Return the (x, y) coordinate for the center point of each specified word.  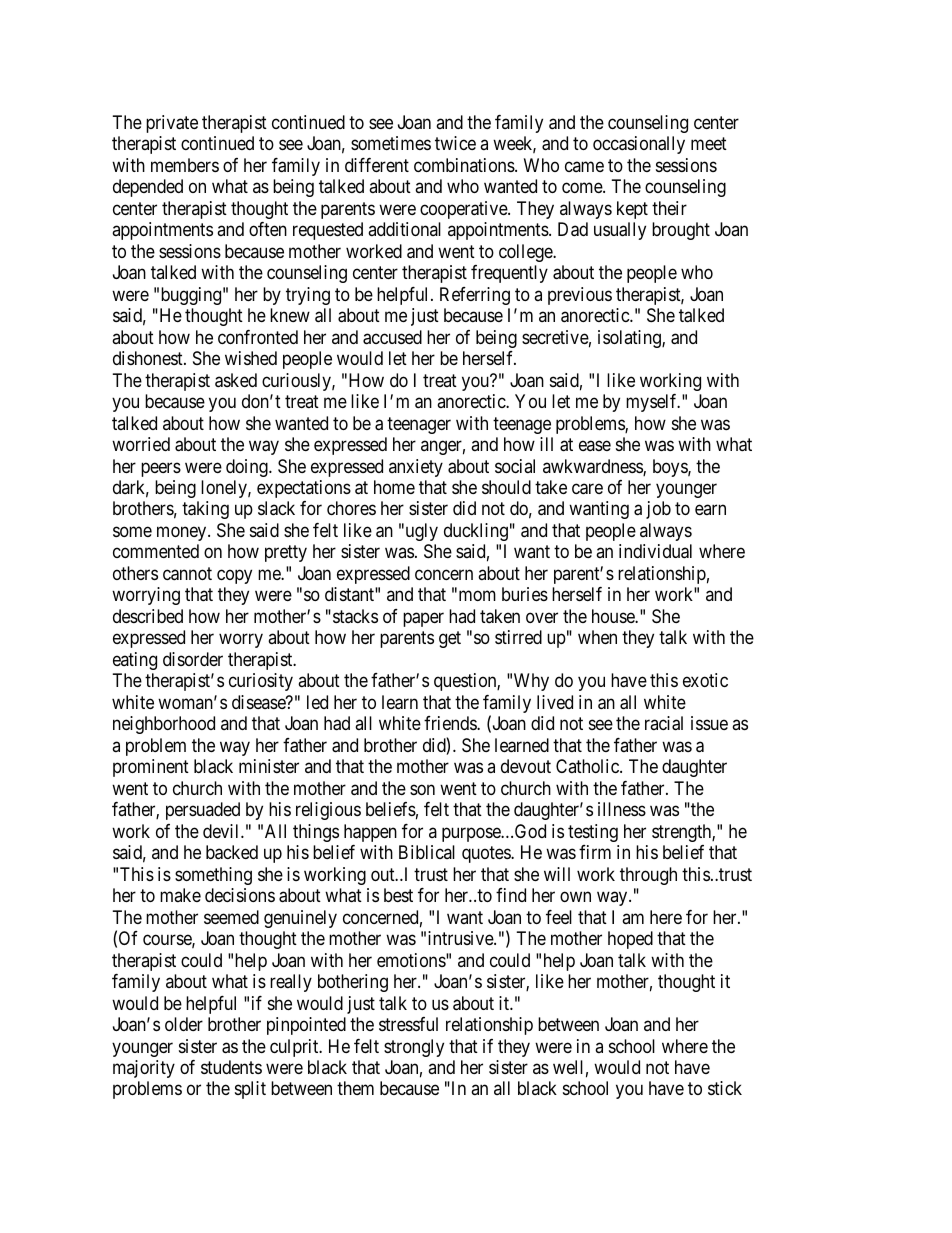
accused (392, 337)
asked (236, 380)
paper (423, 619)
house (614, 616)
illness (622, 809)
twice (455, 143)
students (231, 1067)
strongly (414, 1048)
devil (222, 831)
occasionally (639, 145)
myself (653, 403)
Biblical (427, 852)
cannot (187, 574)
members (185, 165)
